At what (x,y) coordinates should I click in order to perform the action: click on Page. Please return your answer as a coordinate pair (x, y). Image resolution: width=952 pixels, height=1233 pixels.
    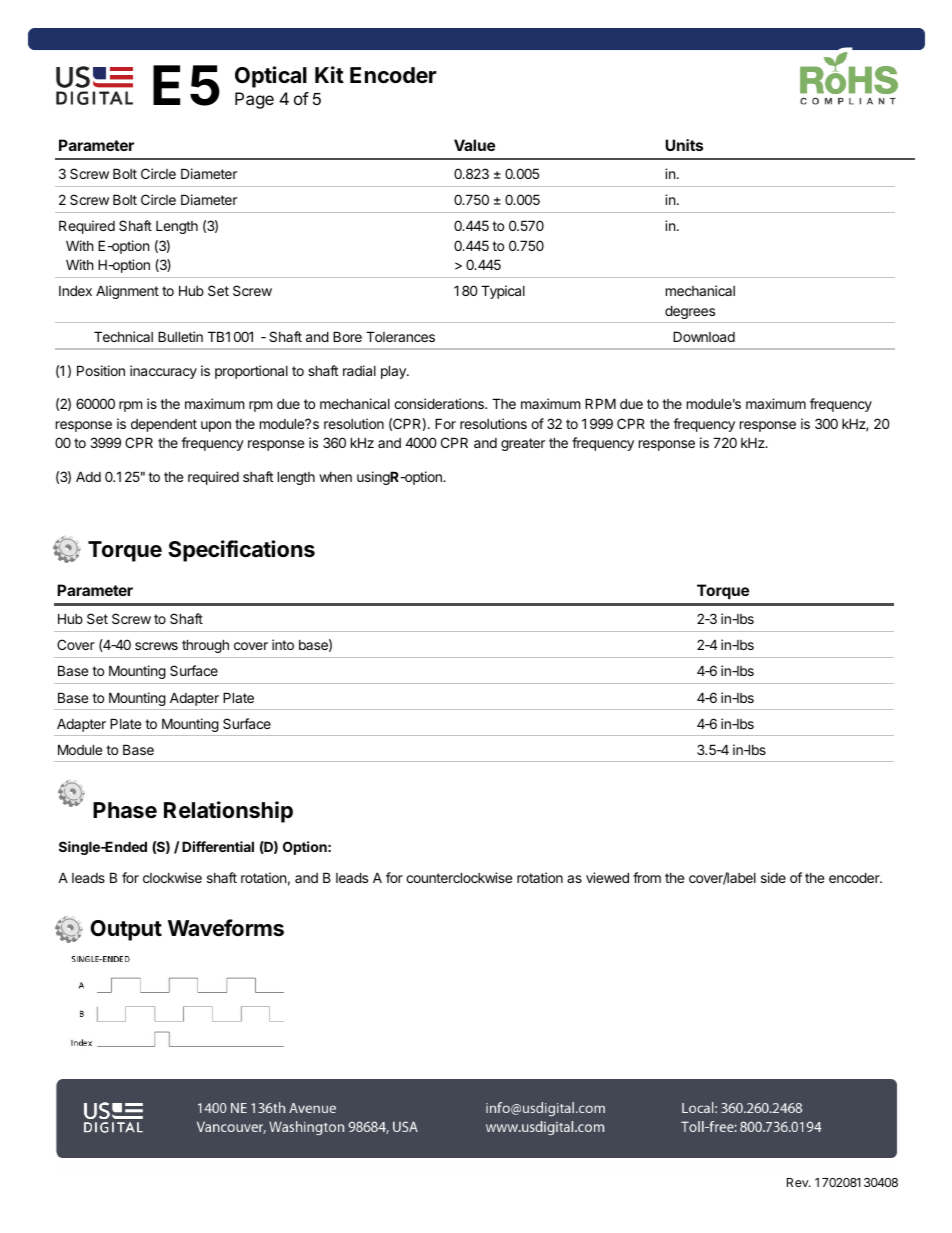
    Looking at the image, I should click on (254, 100).
